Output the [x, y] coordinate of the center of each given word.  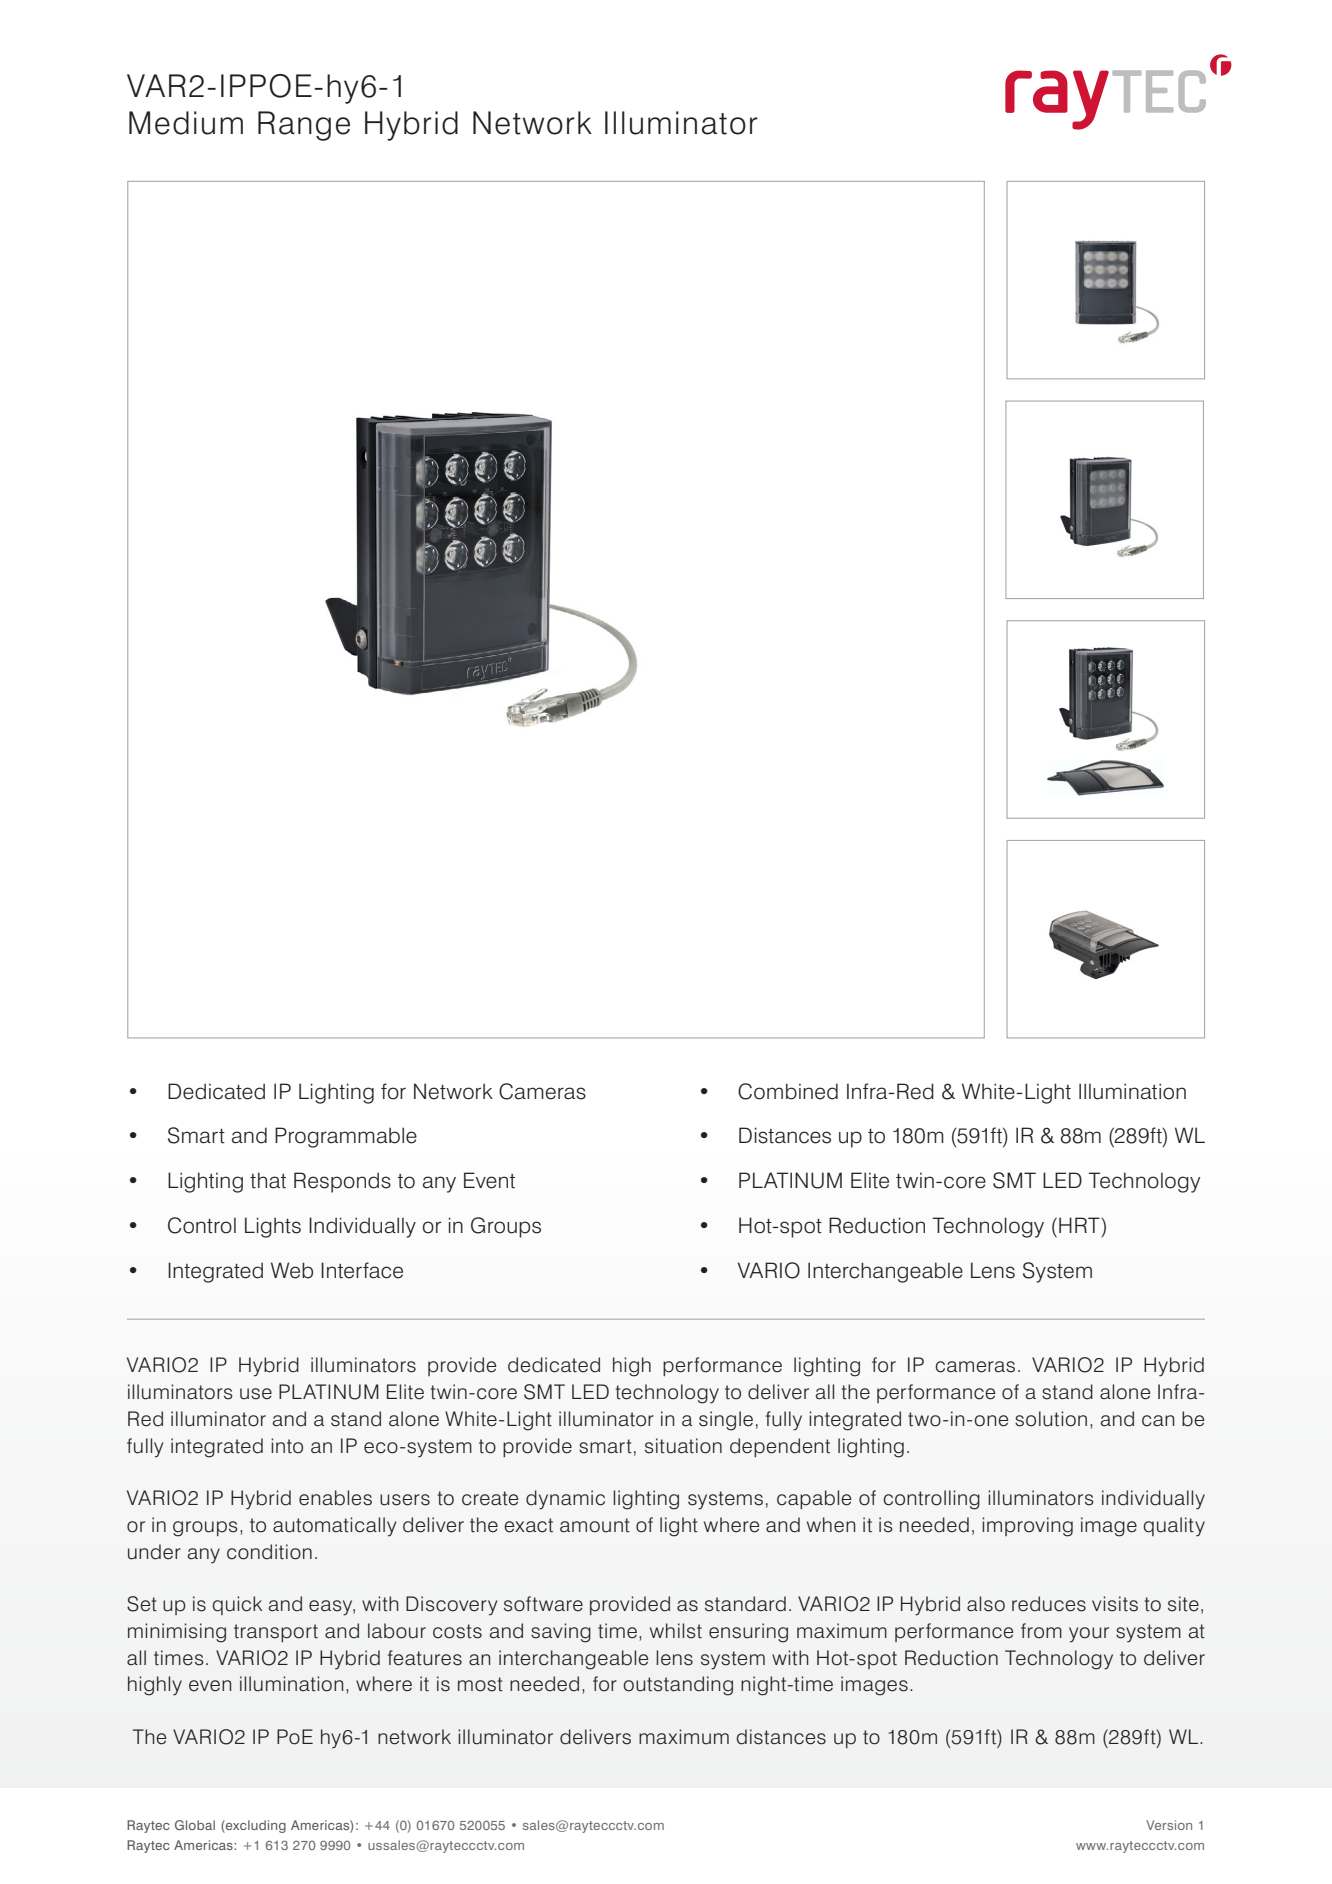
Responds [342, 1182]
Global [195, 1825]
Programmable [346, 1137]
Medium [186, 123]
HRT [1080, 1225]
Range [304, 126]
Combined [788, 1091]
